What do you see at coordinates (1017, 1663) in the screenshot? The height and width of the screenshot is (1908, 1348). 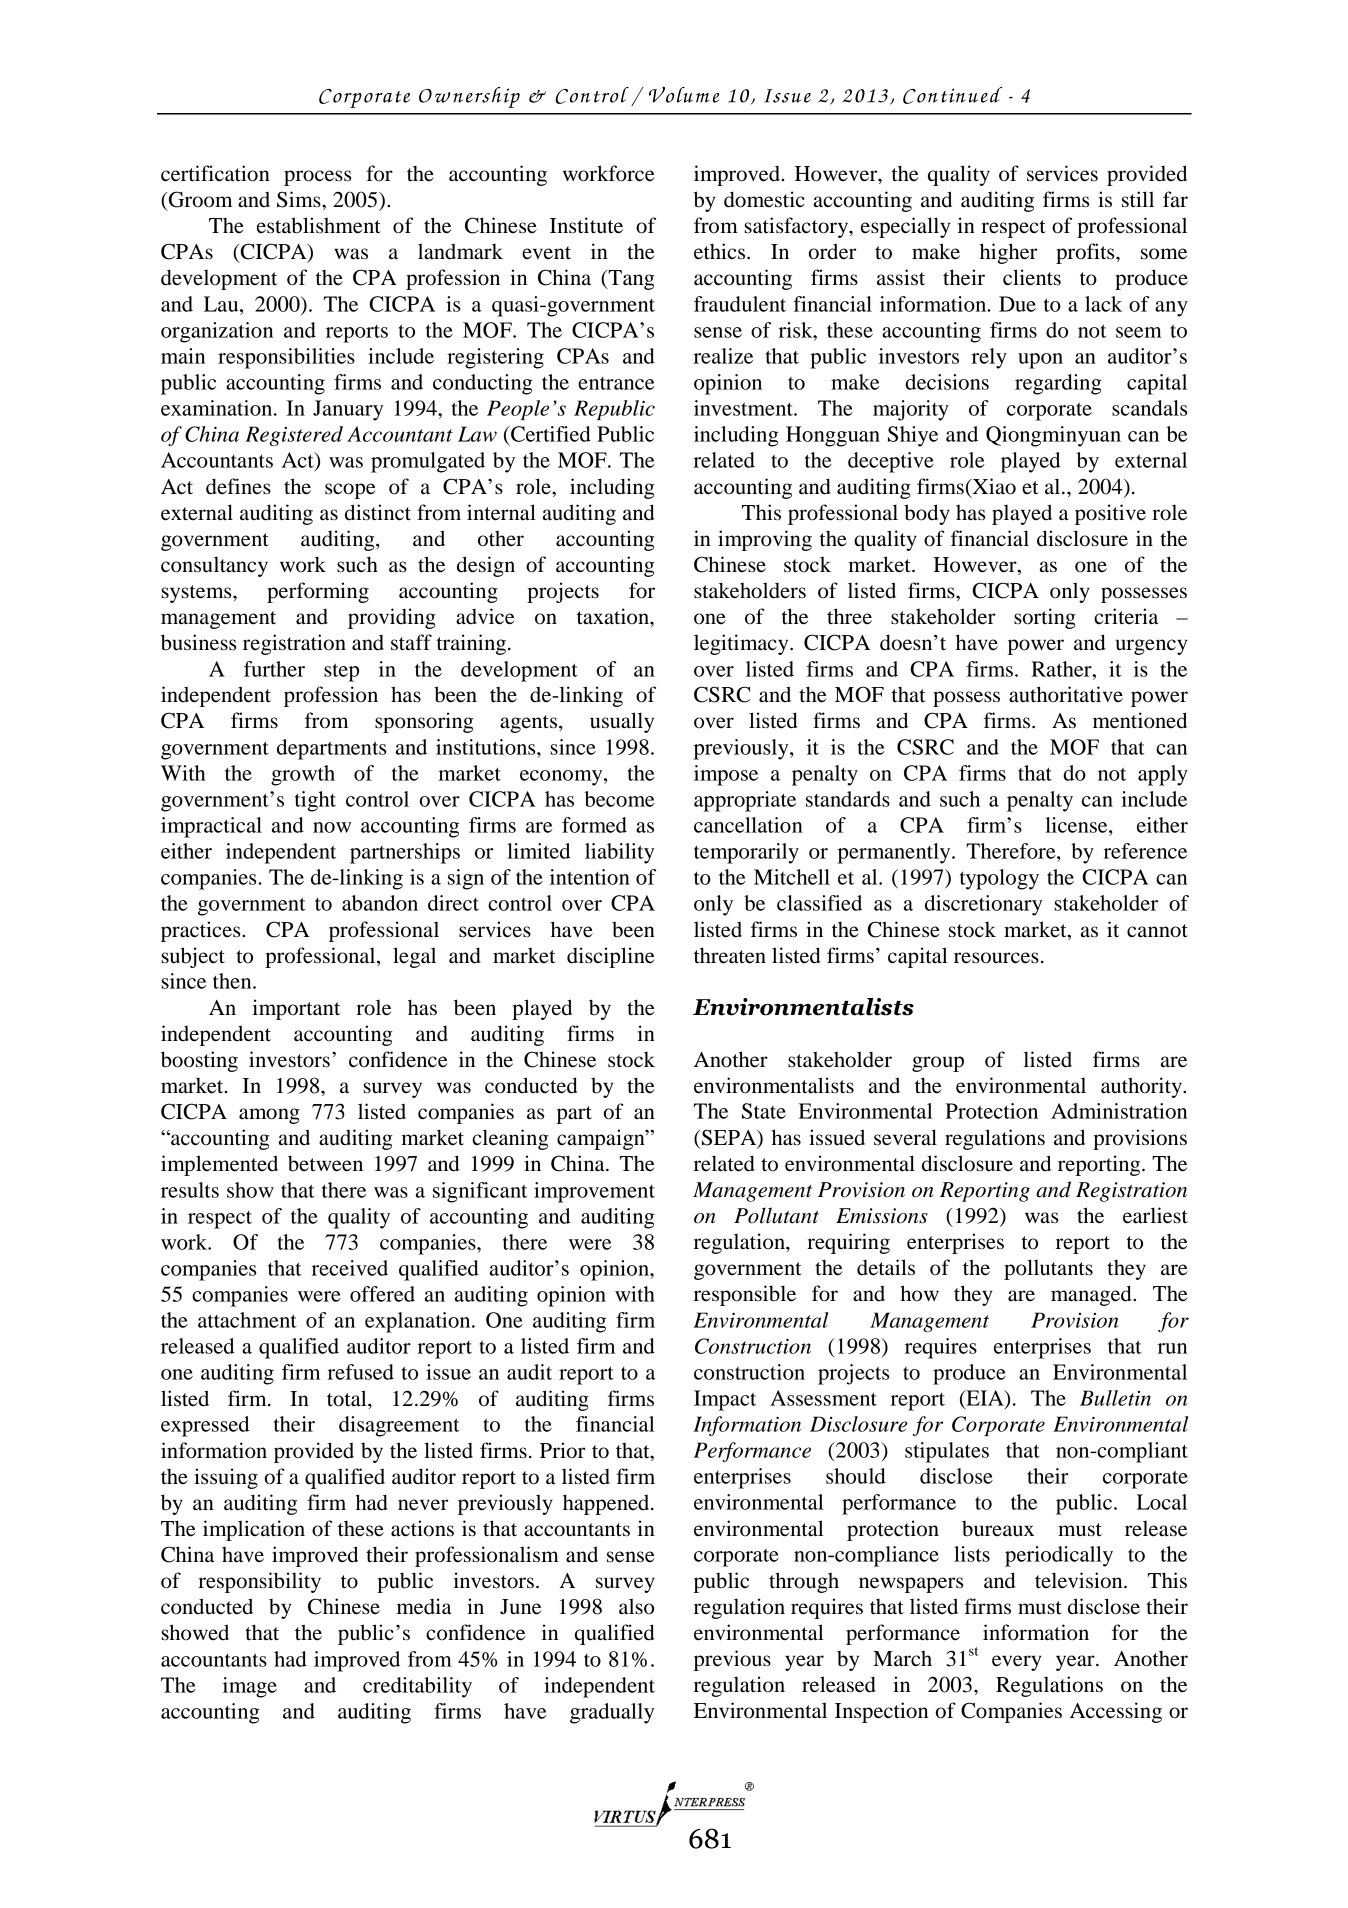 I see `every` at bounding box center [1017, 1663].
